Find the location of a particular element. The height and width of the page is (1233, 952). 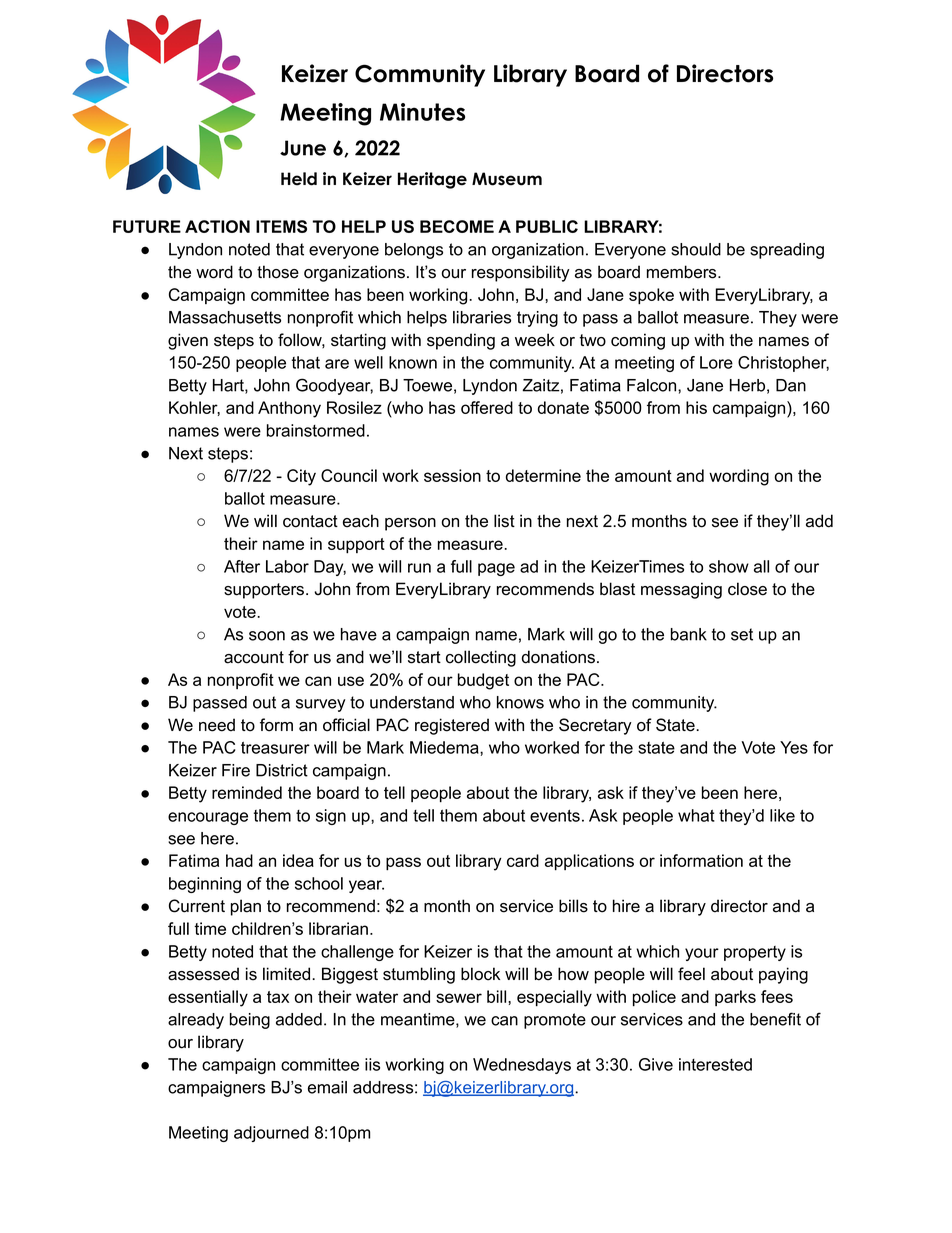

Minutes is located at coordinates (422, 112).
